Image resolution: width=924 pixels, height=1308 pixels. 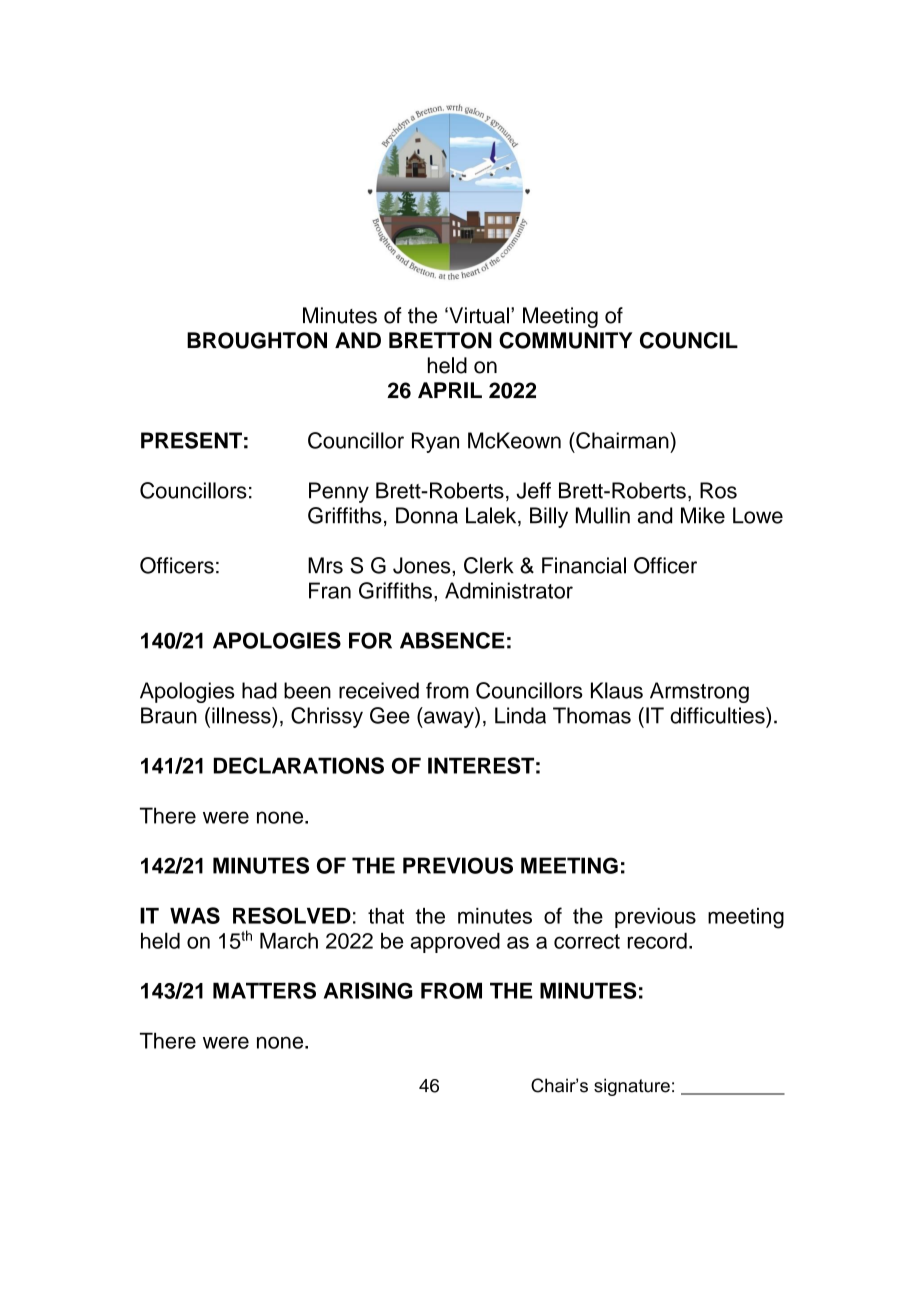 What do you see at coordinates (703, 515) in the screenshot?
I see `Mike` at bounding box center [703, 515].
